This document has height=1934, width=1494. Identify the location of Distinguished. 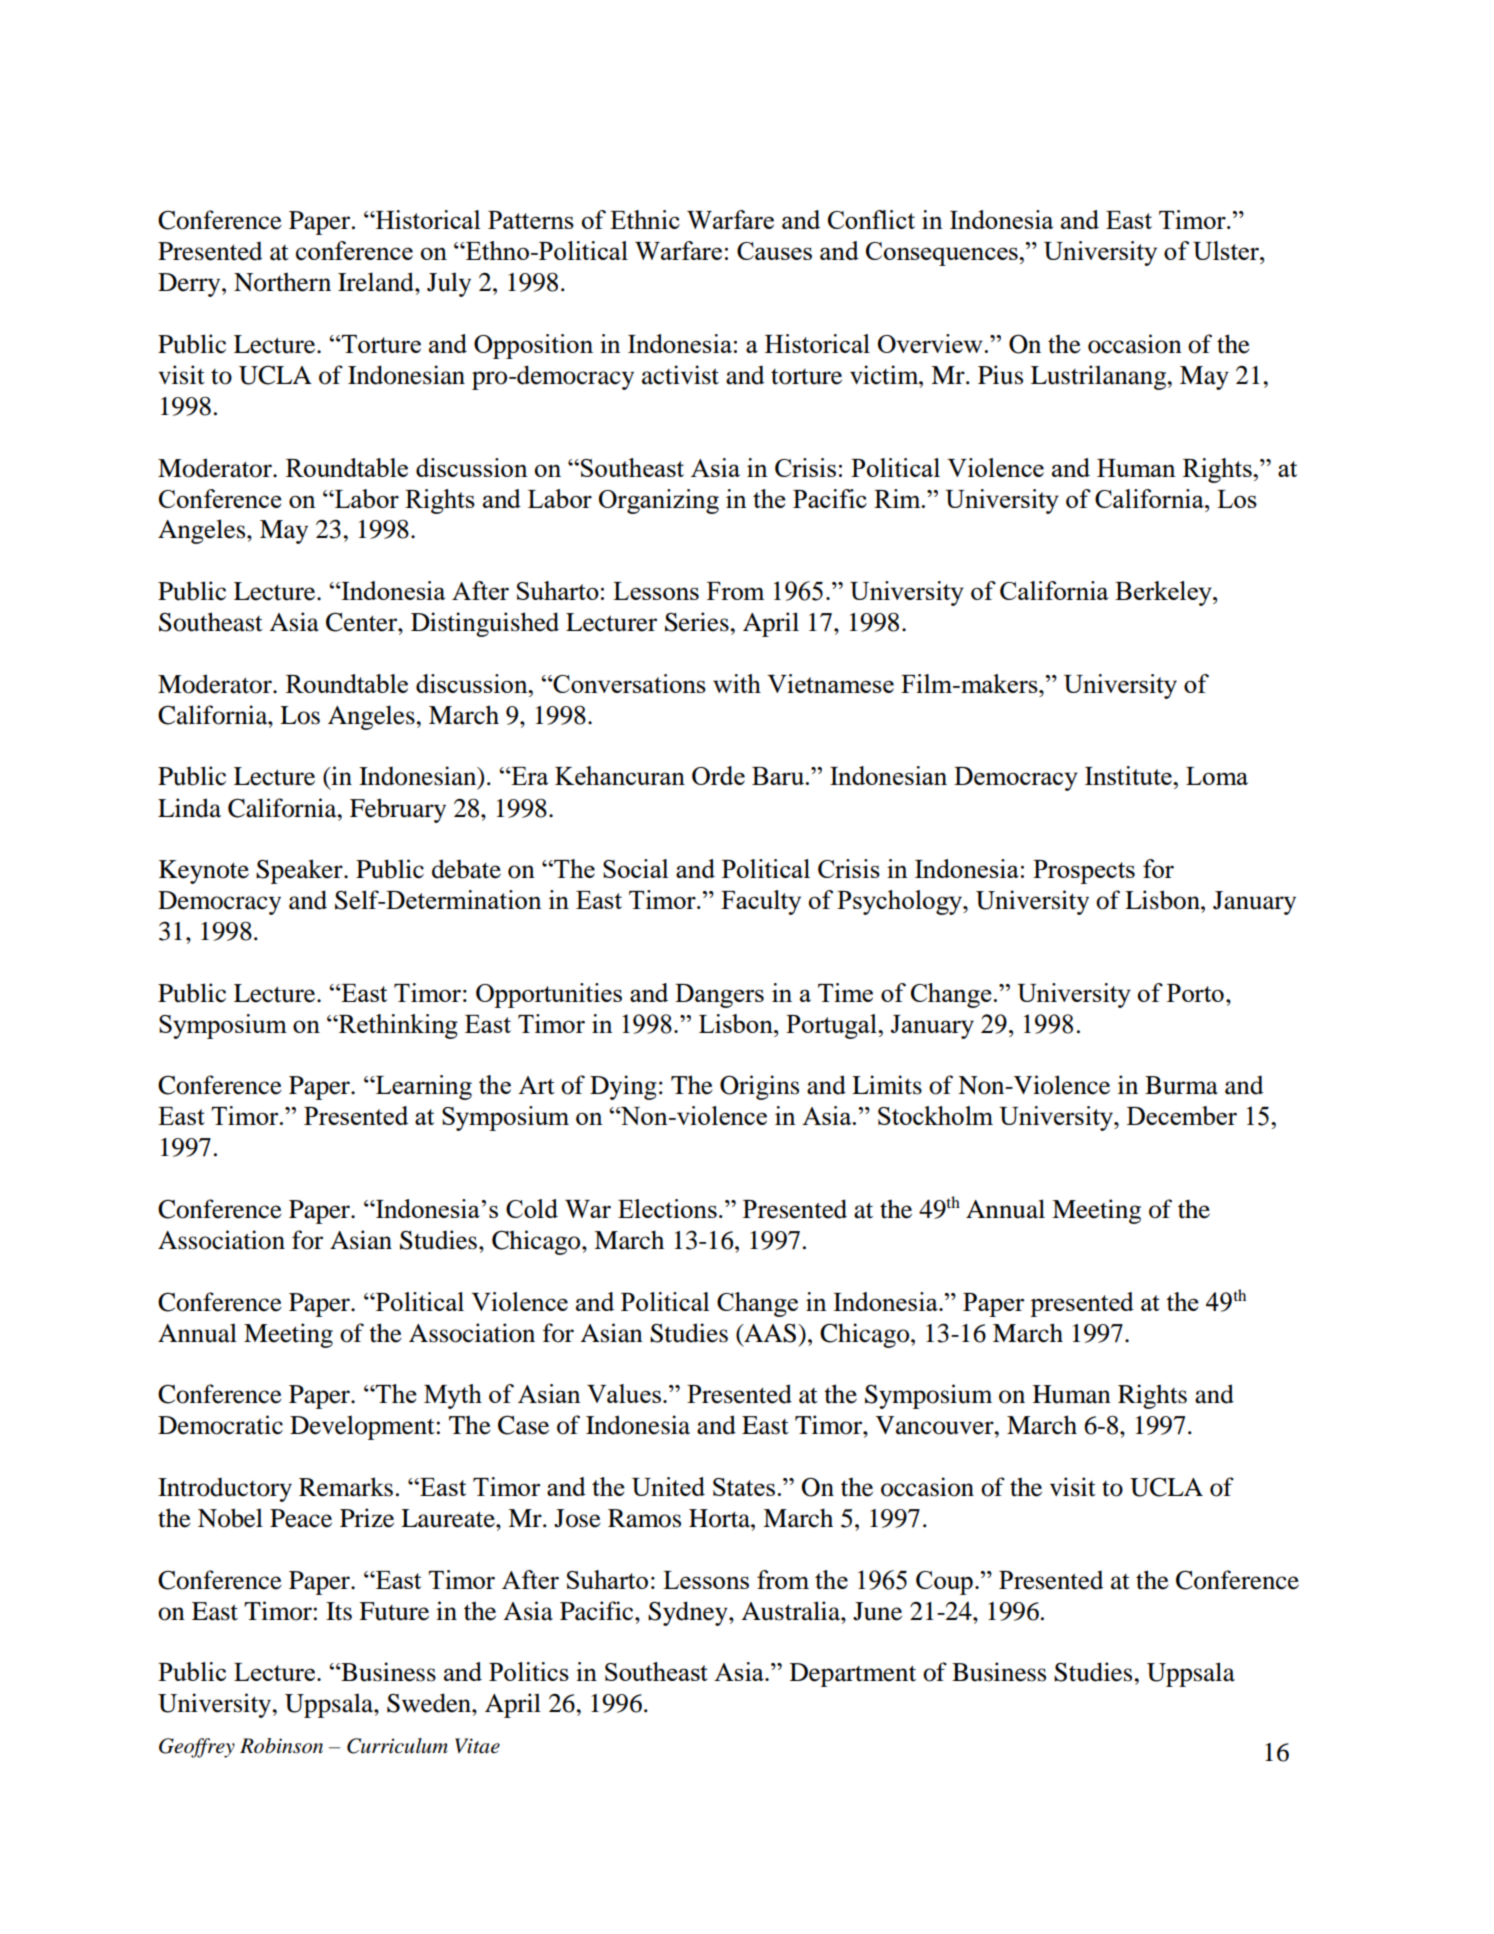
(485, 624).
